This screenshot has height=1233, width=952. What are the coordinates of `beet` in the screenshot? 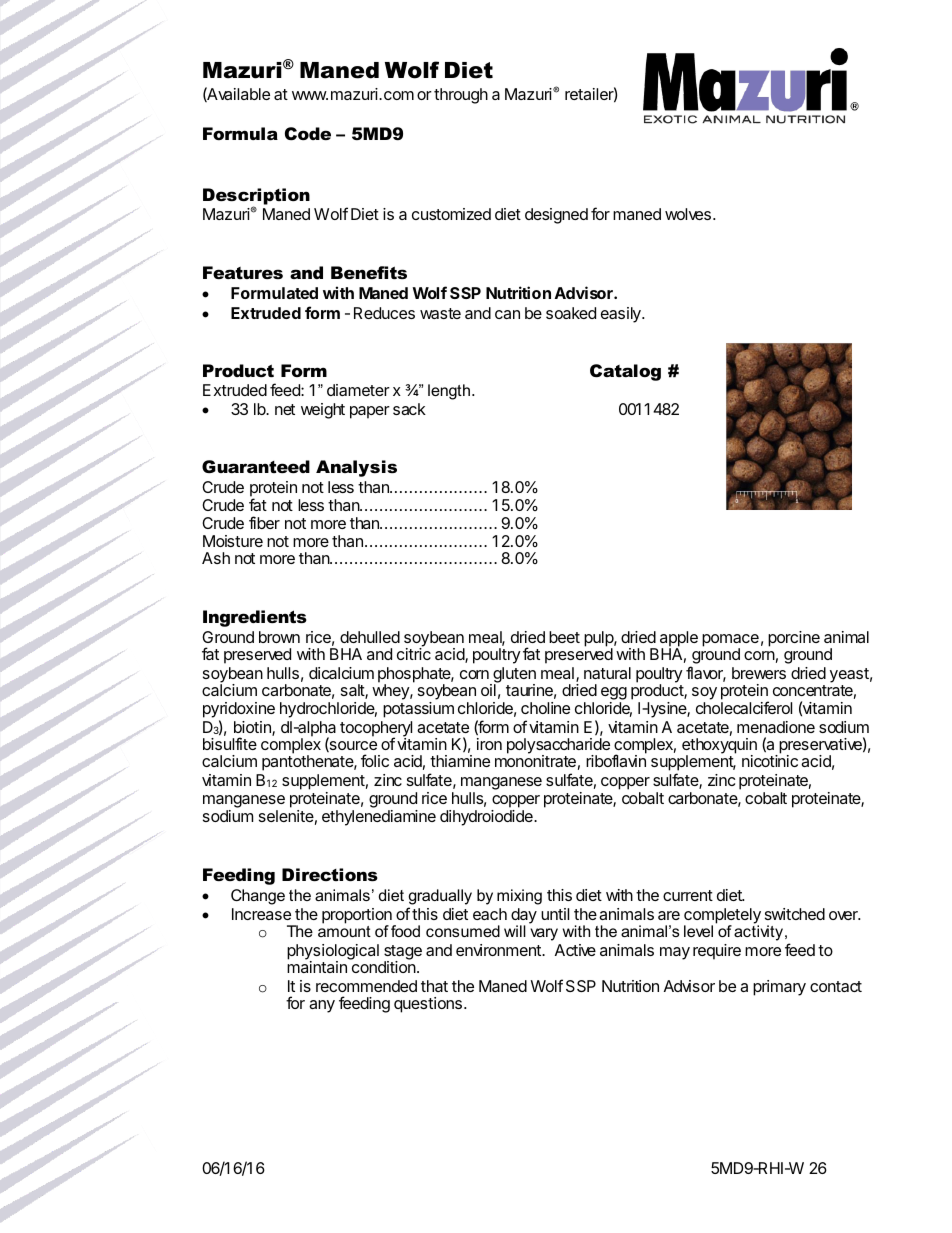 It's located at (564, 637).
